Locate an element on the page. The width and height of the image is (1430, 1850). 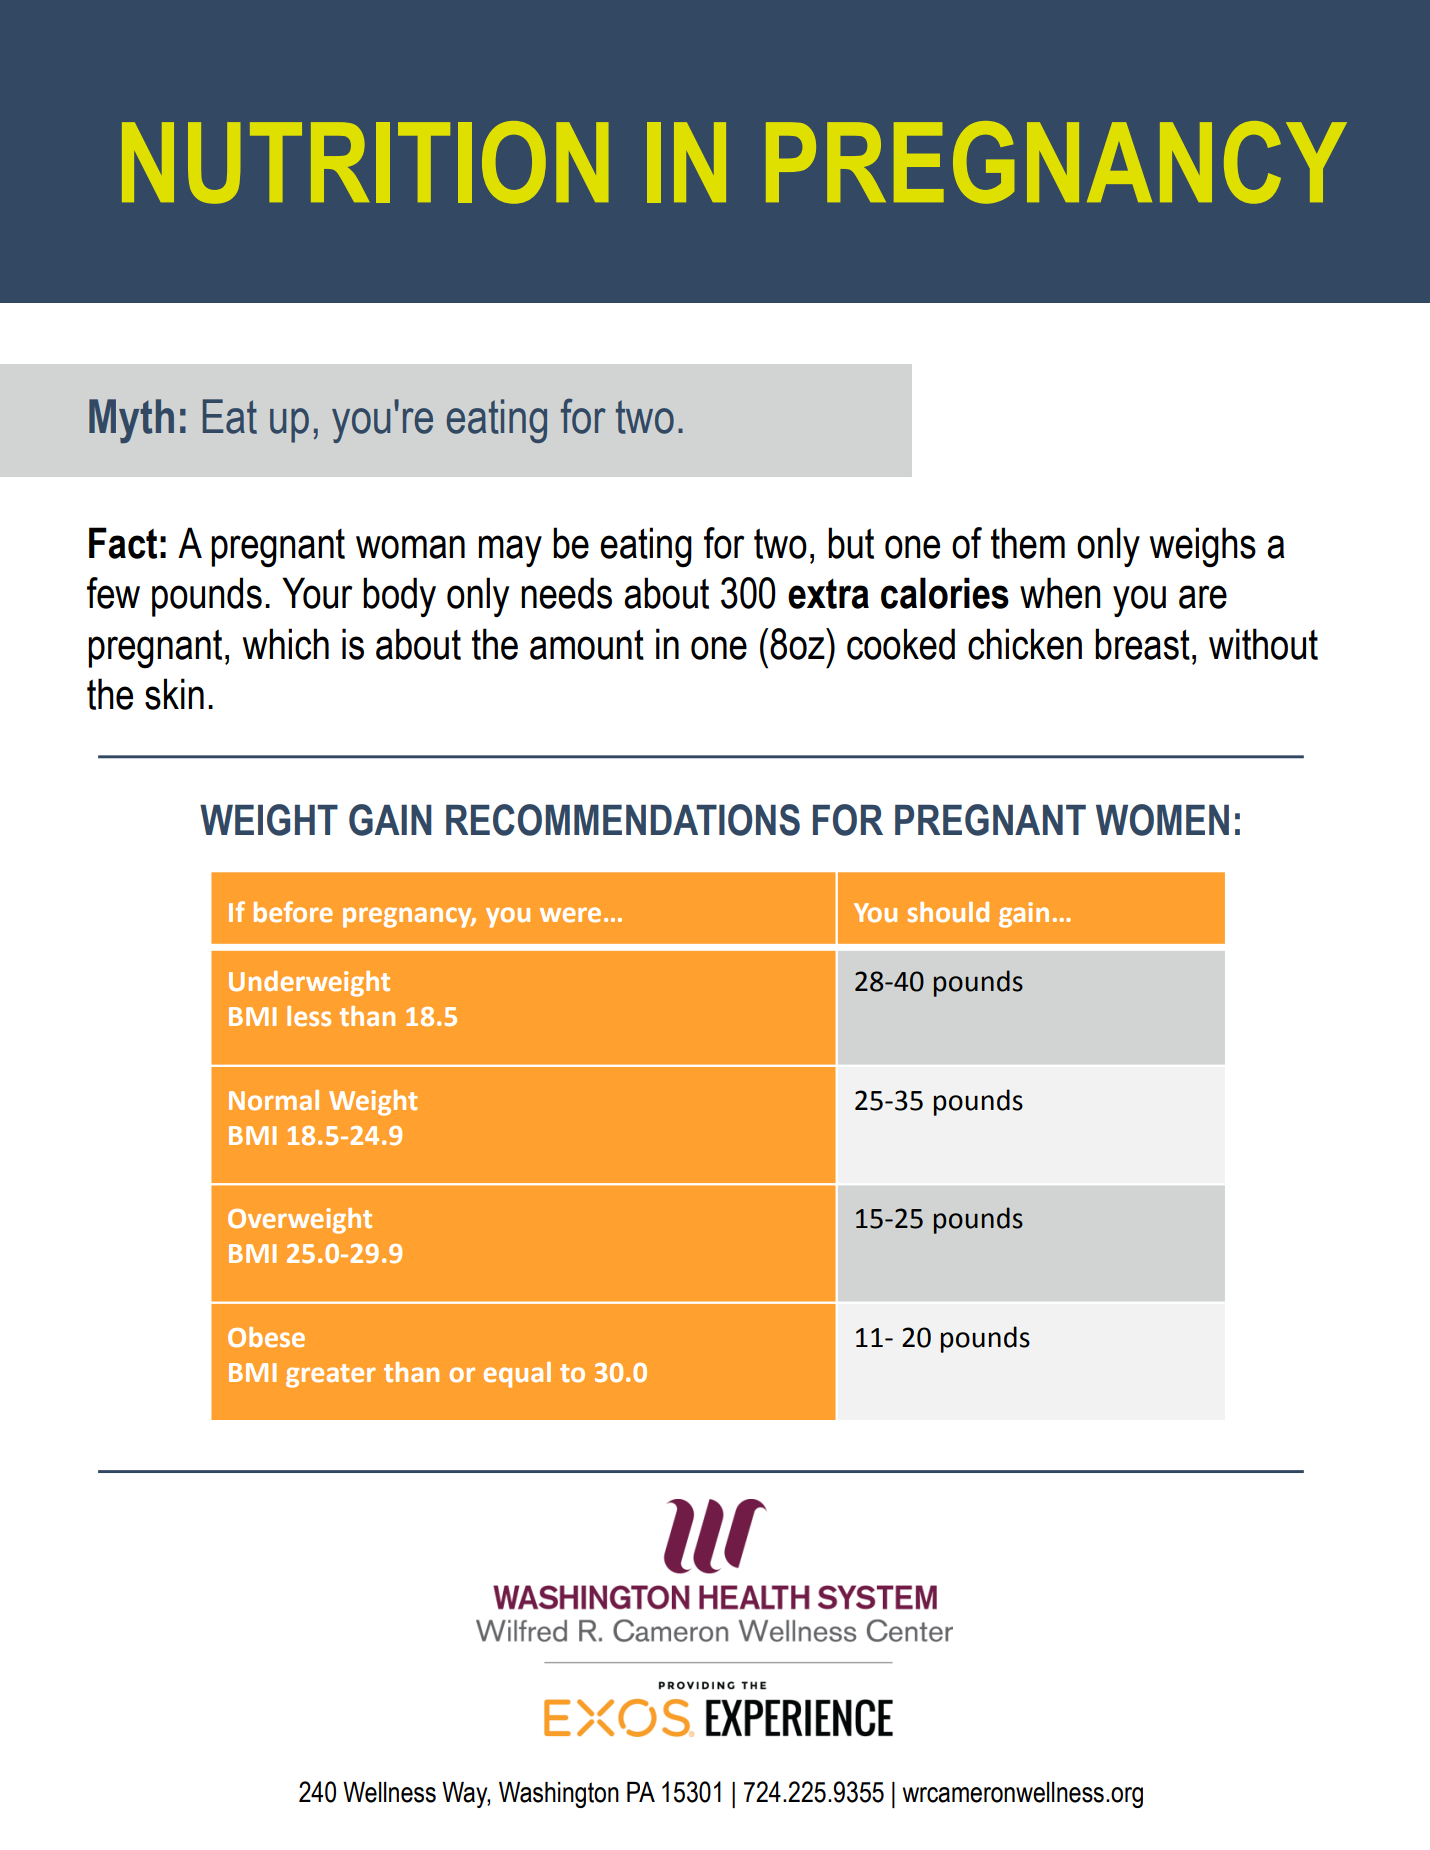
needs is located at coordinates (566, 593).
